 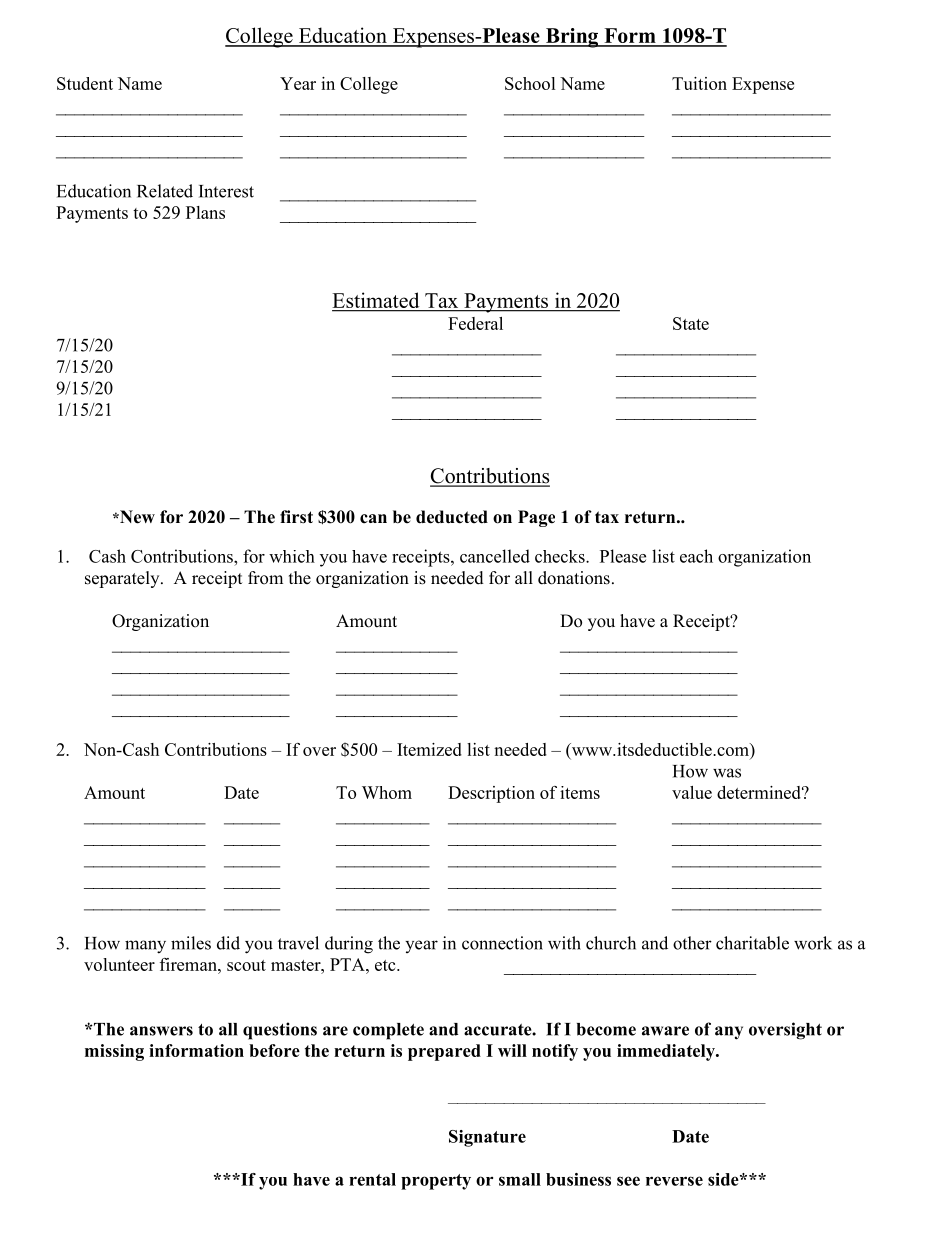 I want to click on Tuition, so click(x=699, y=83).
